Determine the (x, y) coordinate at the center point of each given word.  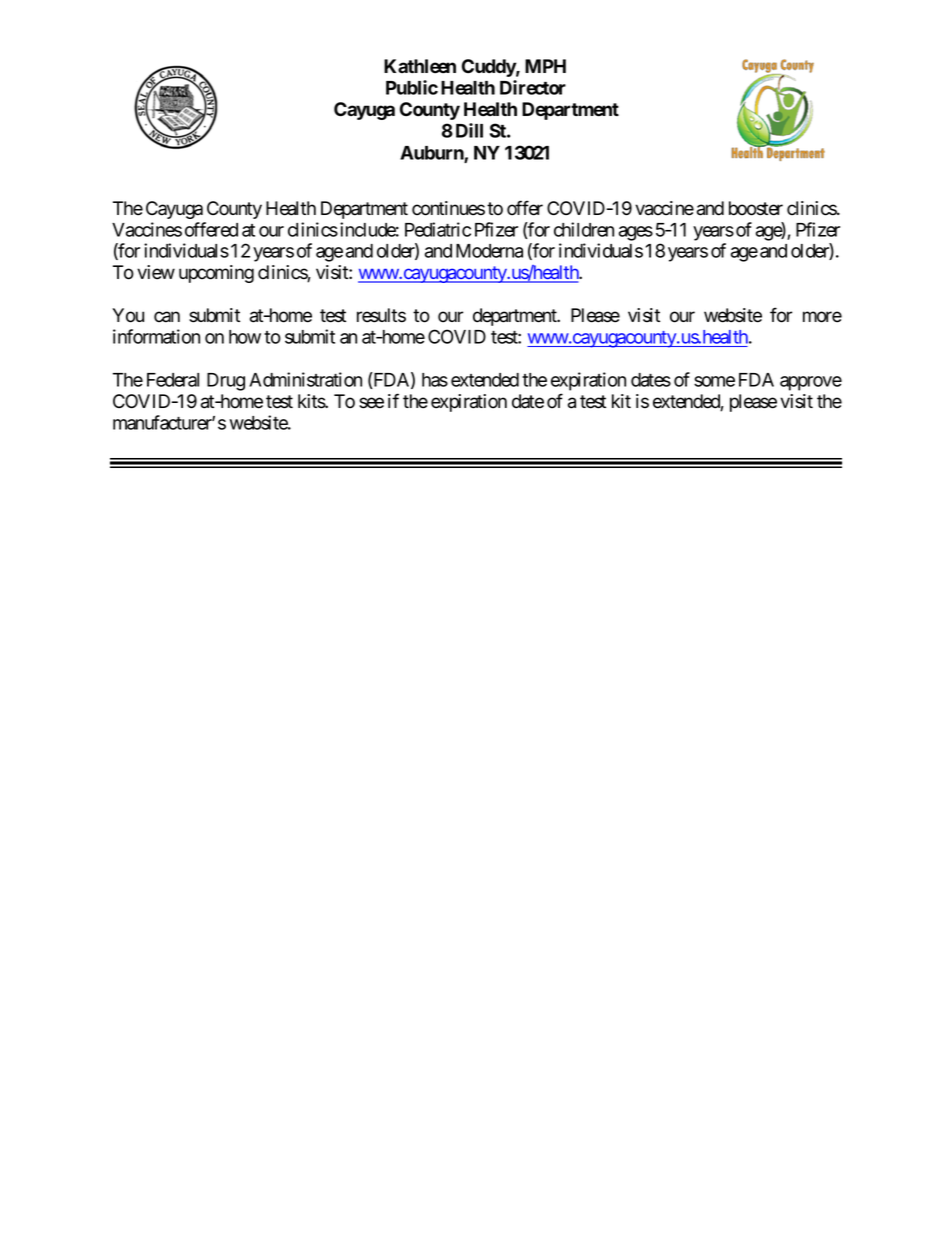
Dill (469, 130)
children (584, 229)
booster (756, 208)
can (167, 317)
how (245, 337)
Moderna (489, 251)
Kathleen (420, 66)
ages (636, 233)
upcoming (216, 274)
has (435, 380)
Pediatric (438, 229)
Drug (226, 382)
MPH (545, 66)
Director (533, 87)
